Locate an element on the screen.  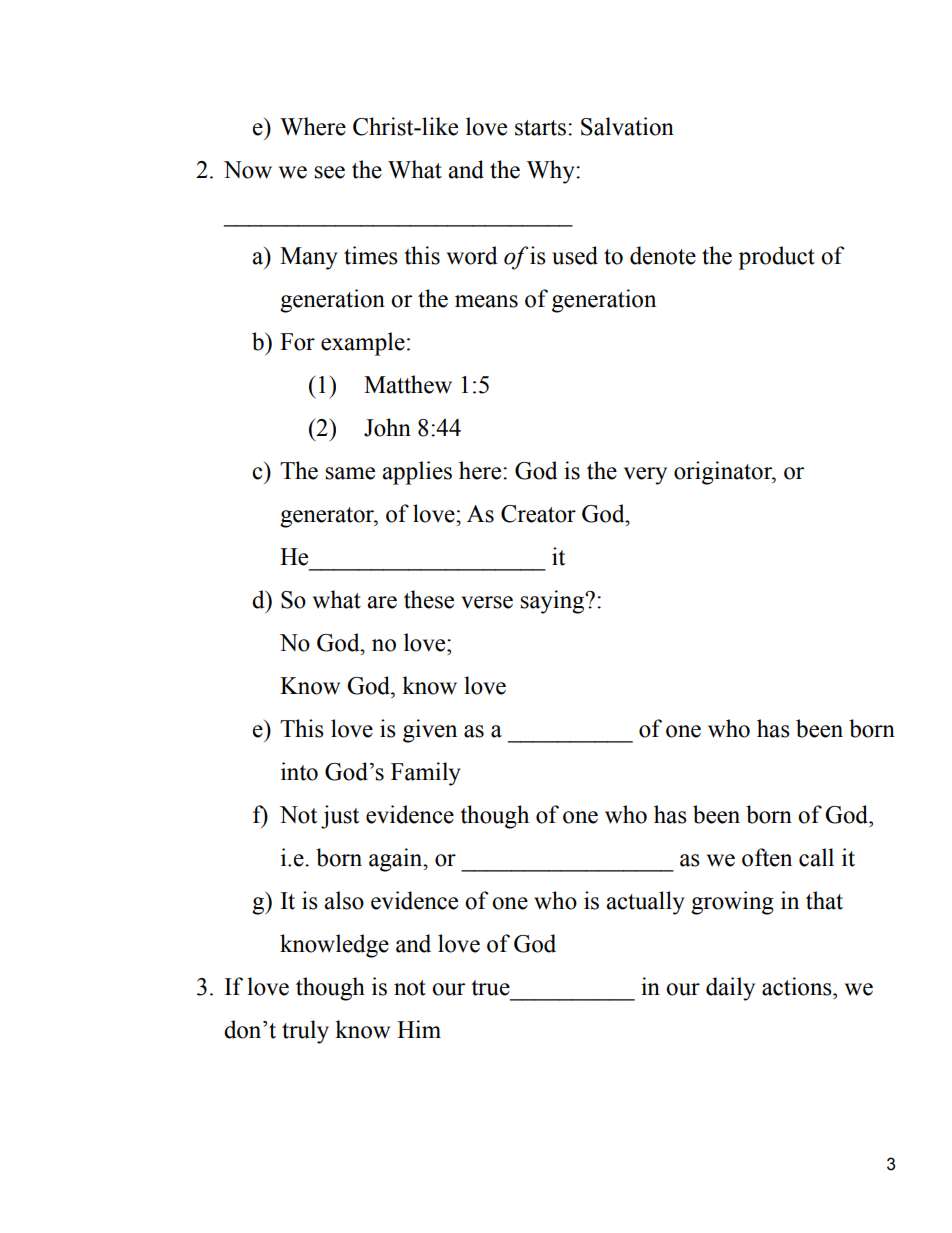
Him is located at coordinates (419, 1029).
